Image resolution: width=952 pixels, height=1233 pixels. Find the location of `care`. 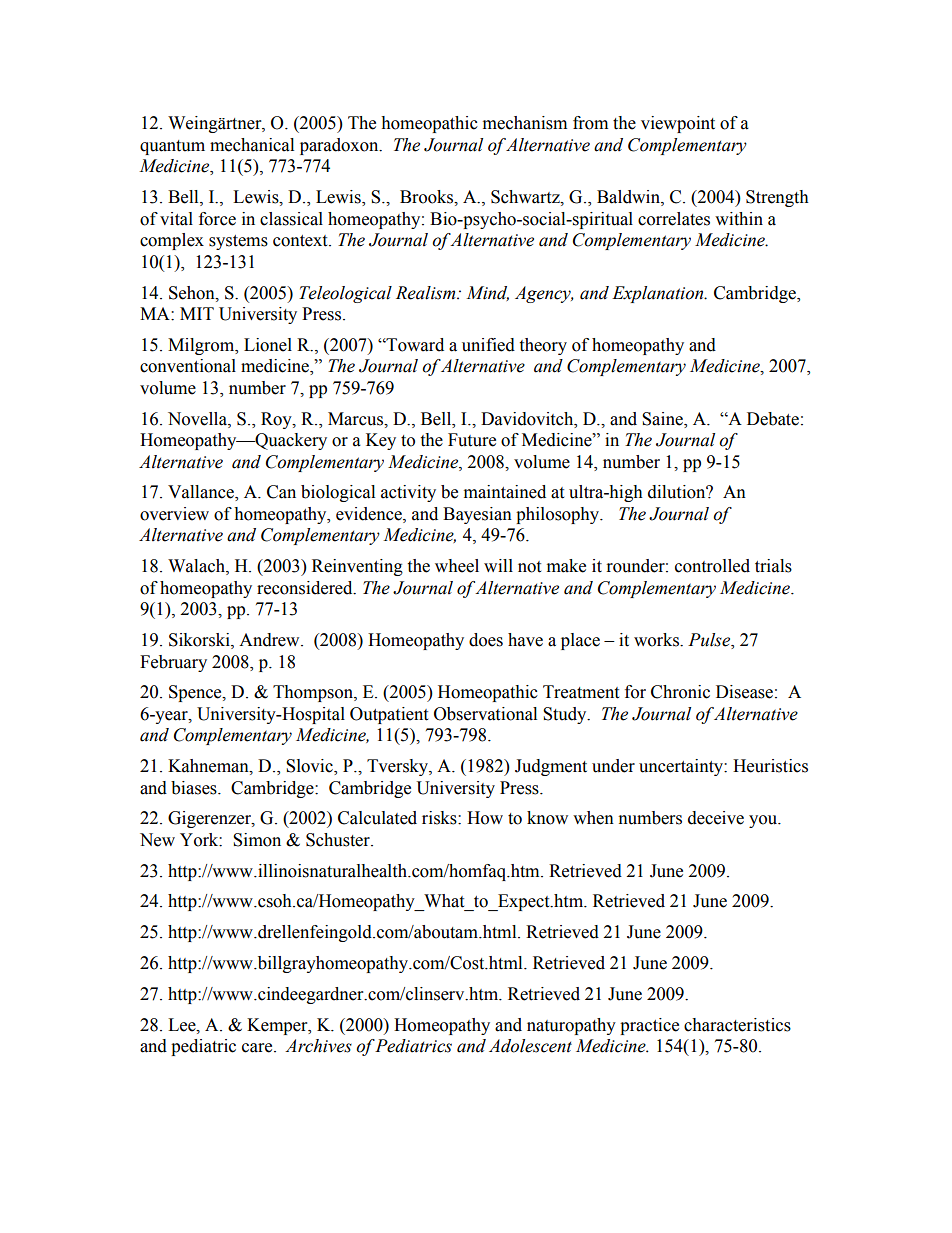

care is located at coordinates (258, 1048).
